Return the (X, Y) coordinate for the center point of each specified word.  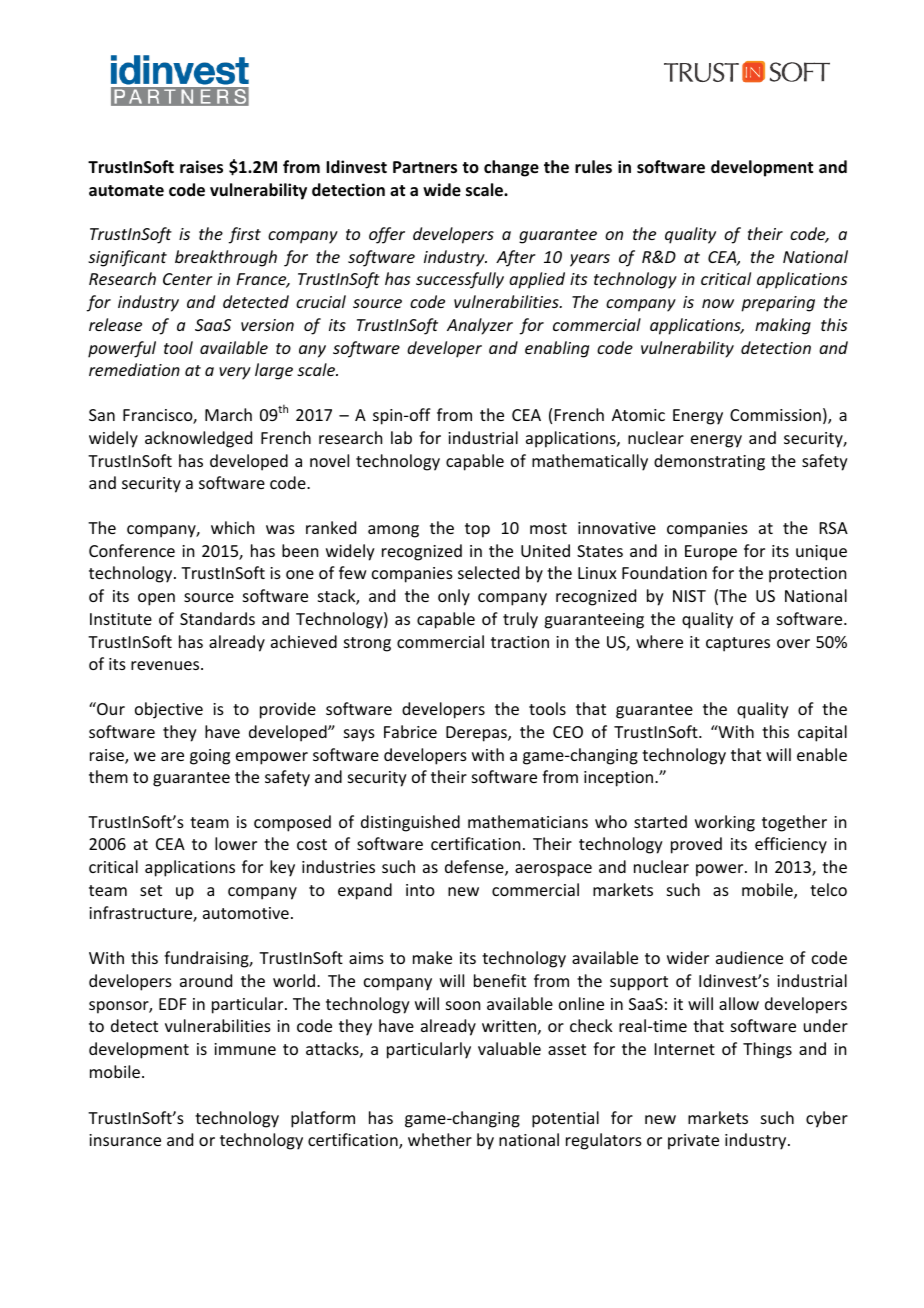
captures (738, 644)
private (693, 1142)
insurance (125, 1140)
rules (593, 167)
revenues (166, 665)
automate (126, 190)
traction (520, 642)
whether (440, 1139)
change (511, 168)
